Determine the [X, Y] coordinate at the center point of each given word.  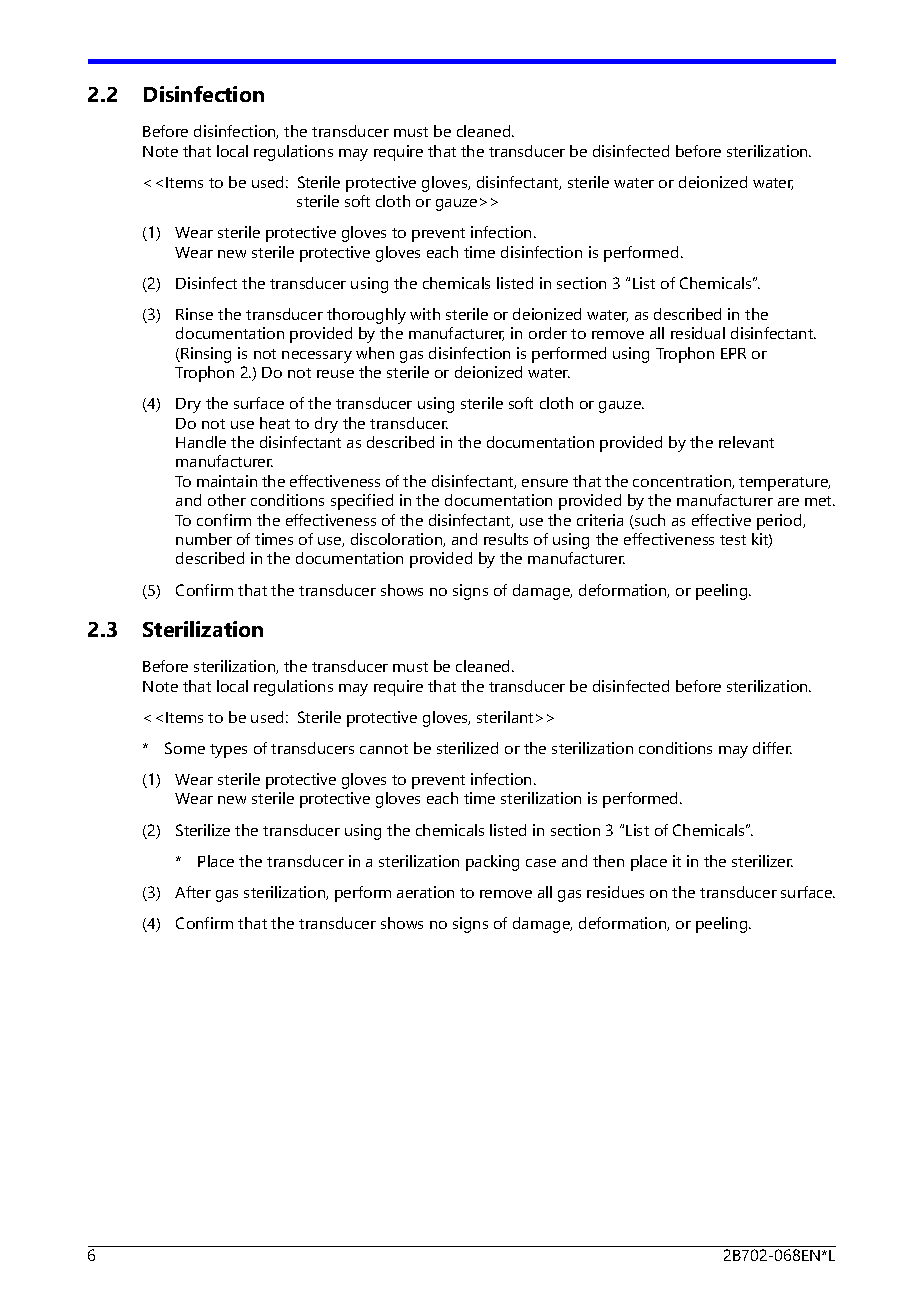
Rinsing [206, 355]
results [506, 539]
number [204, 539]
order [548, 333]
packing [492, 863]
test [733, 540]
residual [698, 333]
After [193, 892]
